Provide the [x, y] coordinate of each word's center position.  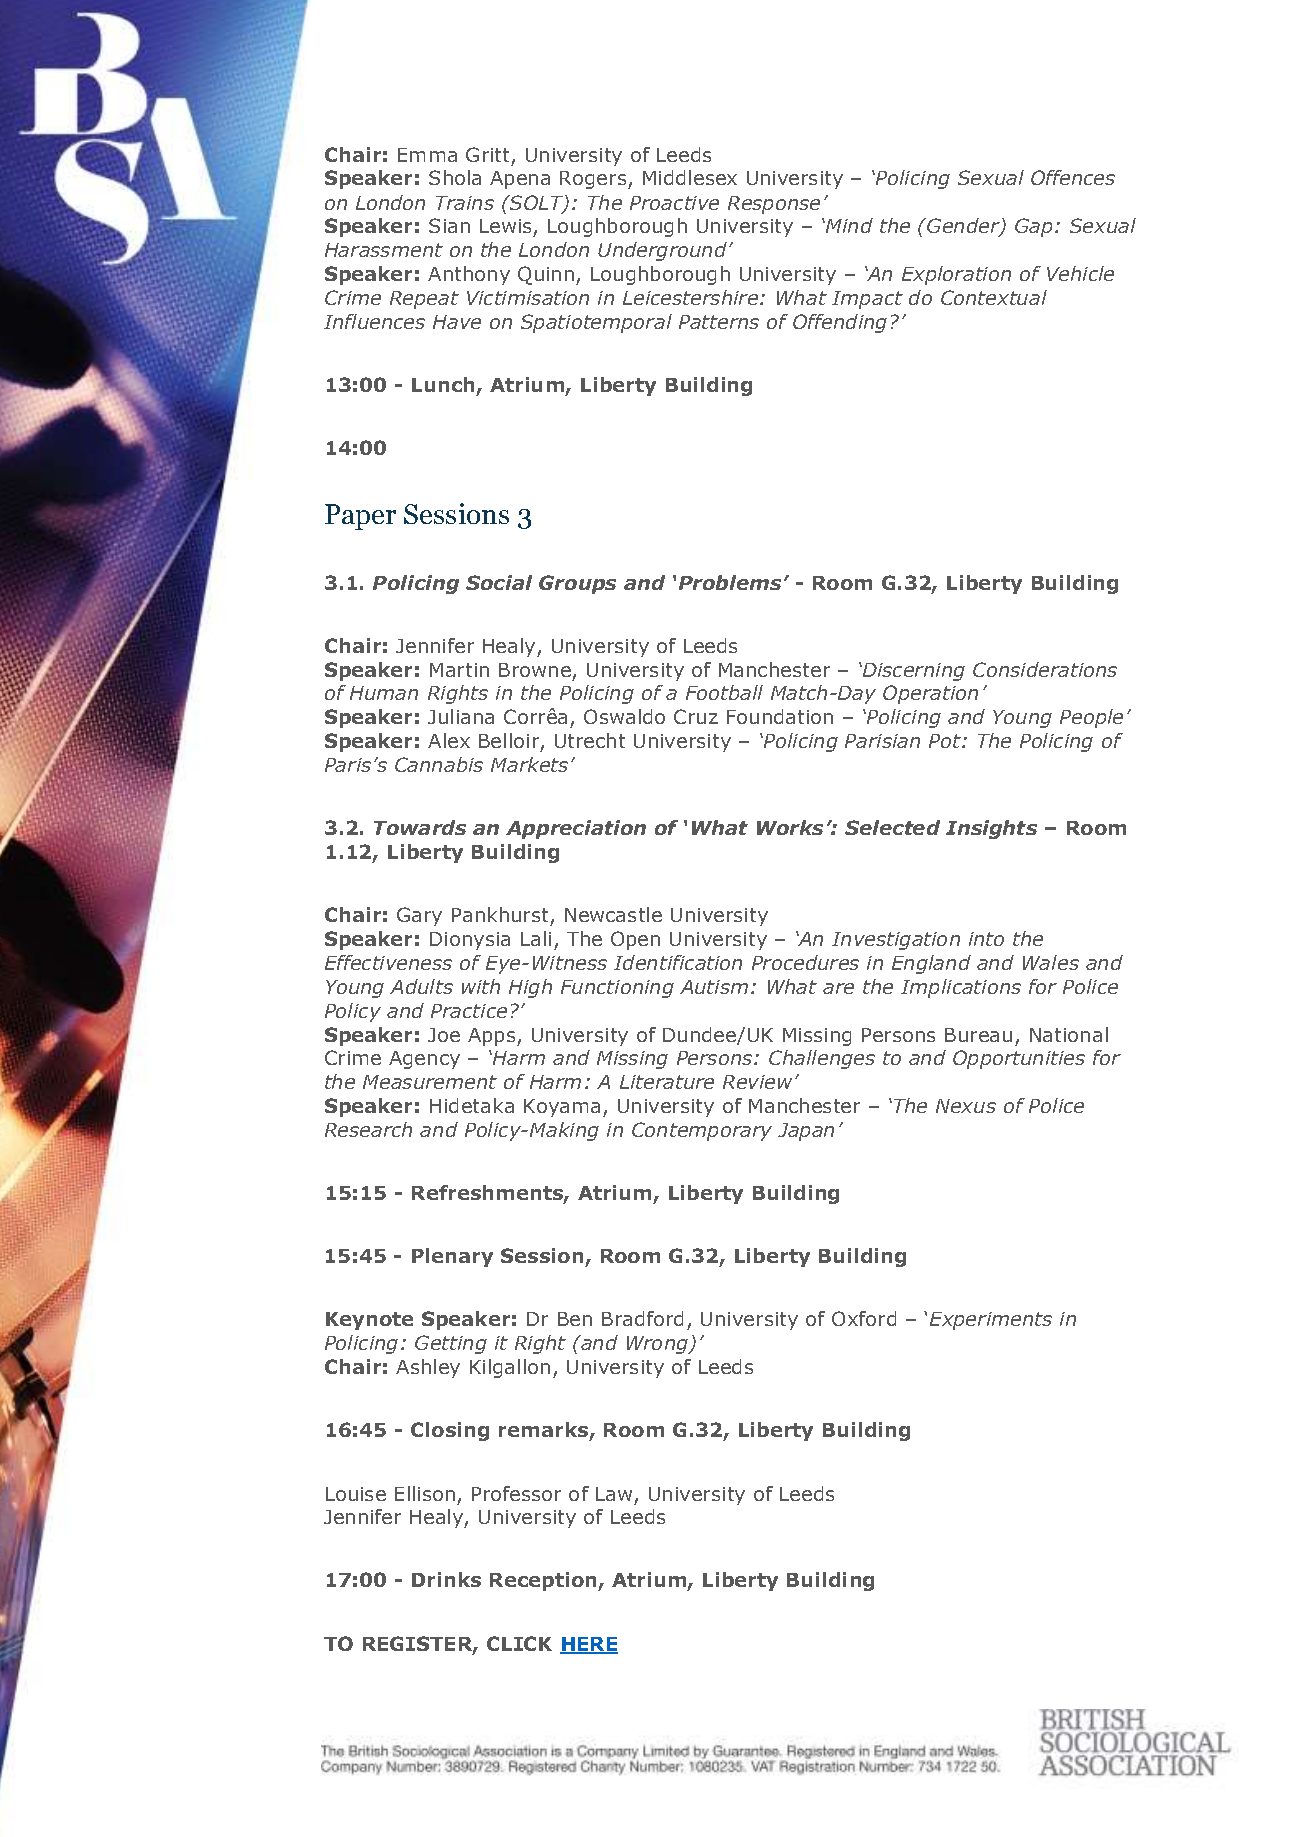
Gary [419, 916]
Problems [730, 582]
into [986, 939]
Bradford [642, 1318]
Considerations [1045, 669]
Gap [1033, 227]
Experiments [991, 1321]
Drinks [446, 1579]
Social [499, 582]
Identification [678, 962]
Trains [465, 203]
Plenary [452, 1257]
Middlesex [690, 177]
